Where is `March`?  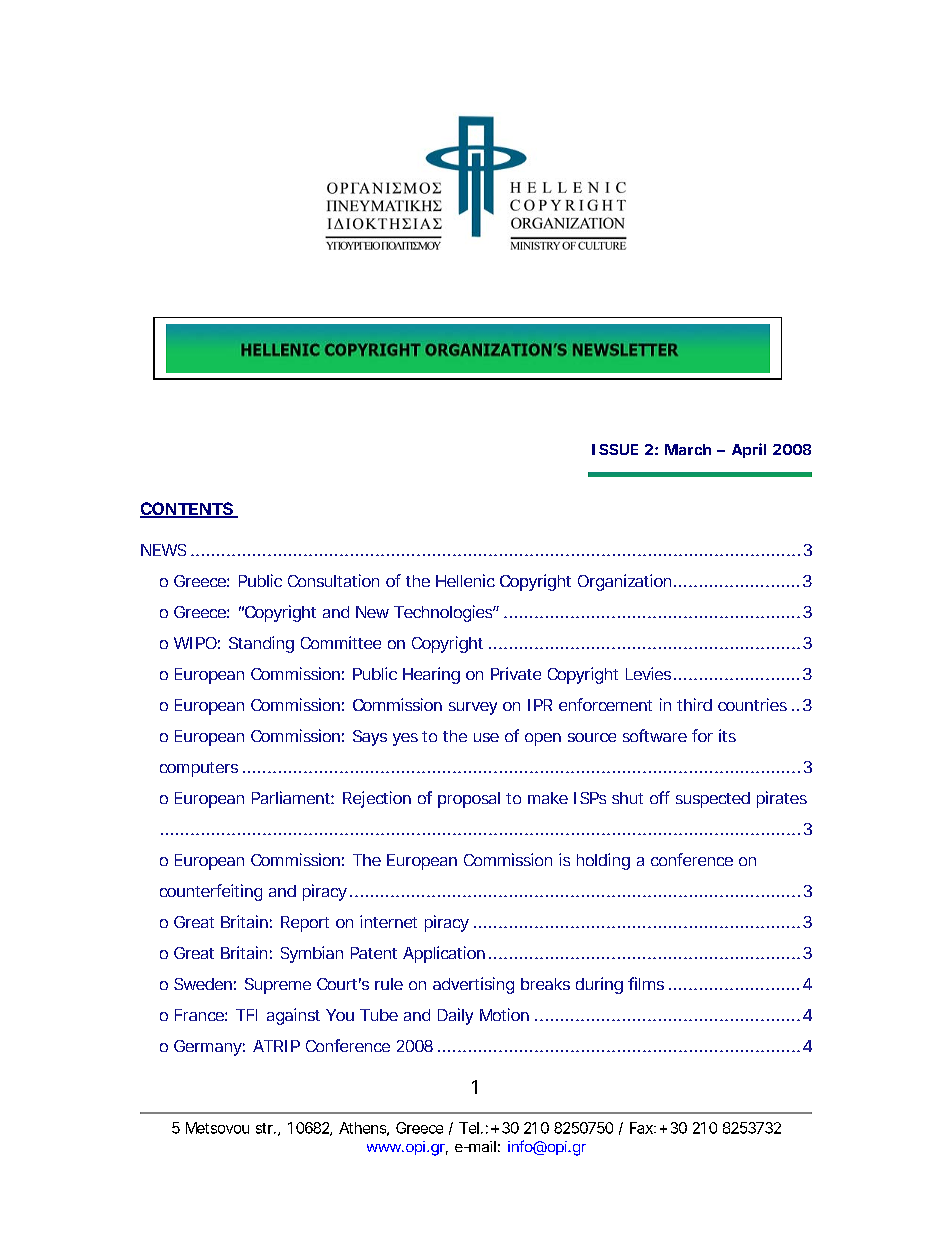
March is located at coordinates (688, 449).
